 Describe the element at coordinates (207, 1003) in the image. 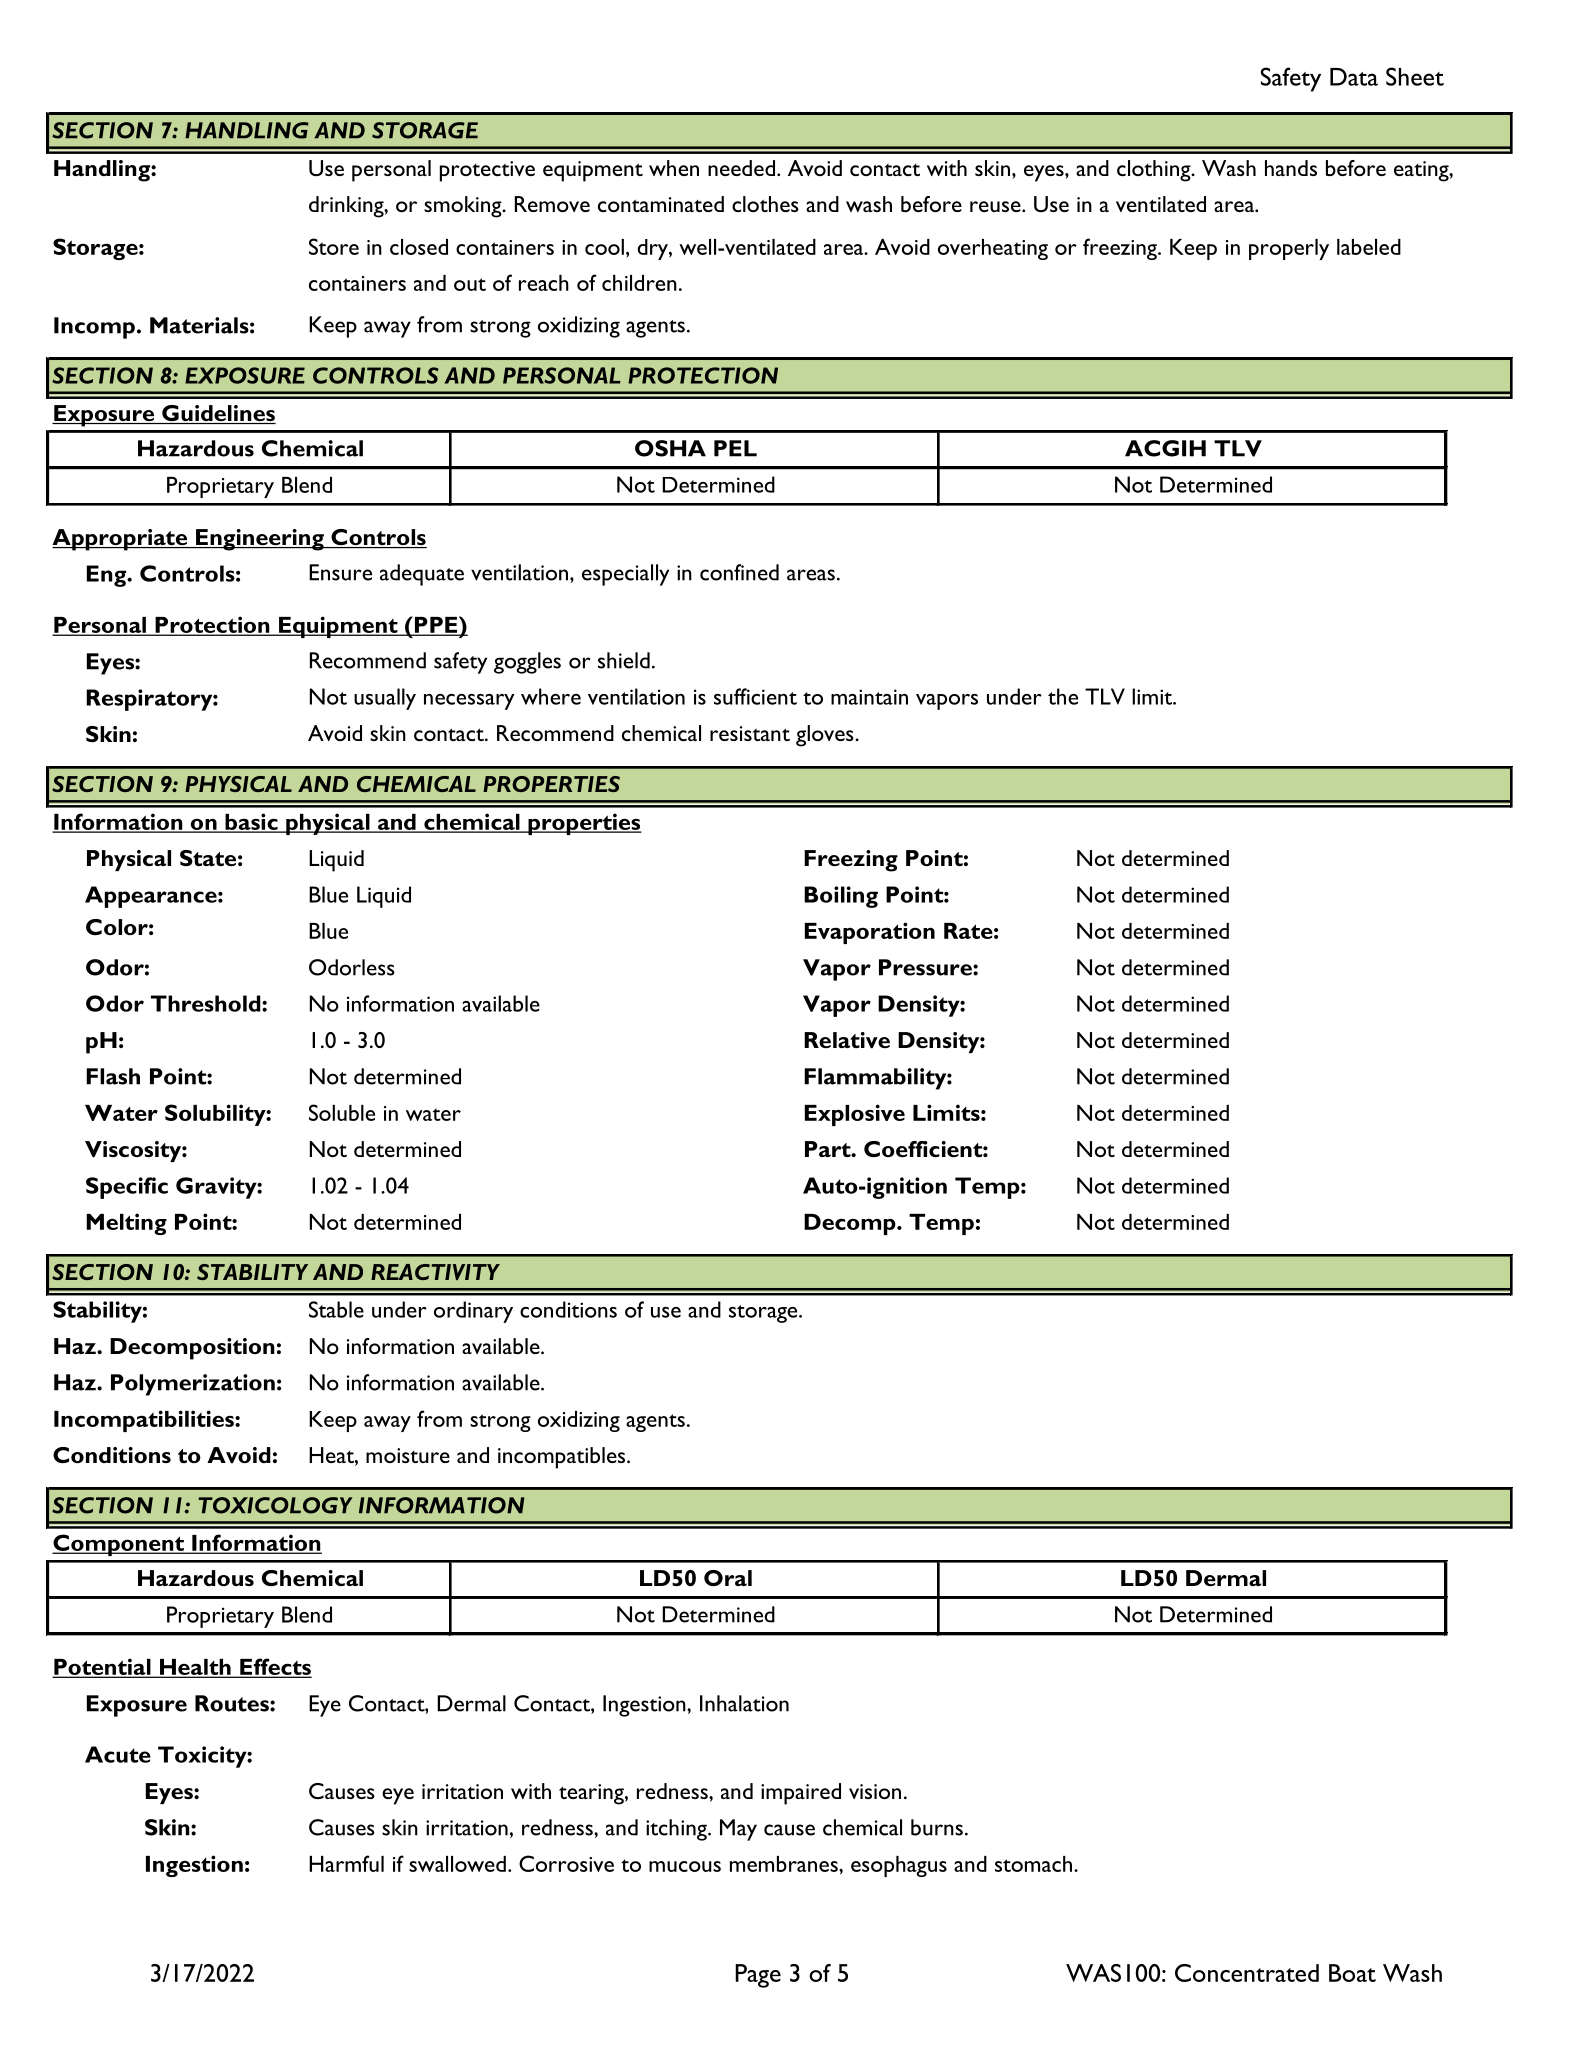

I see `Threshold` at that location.
